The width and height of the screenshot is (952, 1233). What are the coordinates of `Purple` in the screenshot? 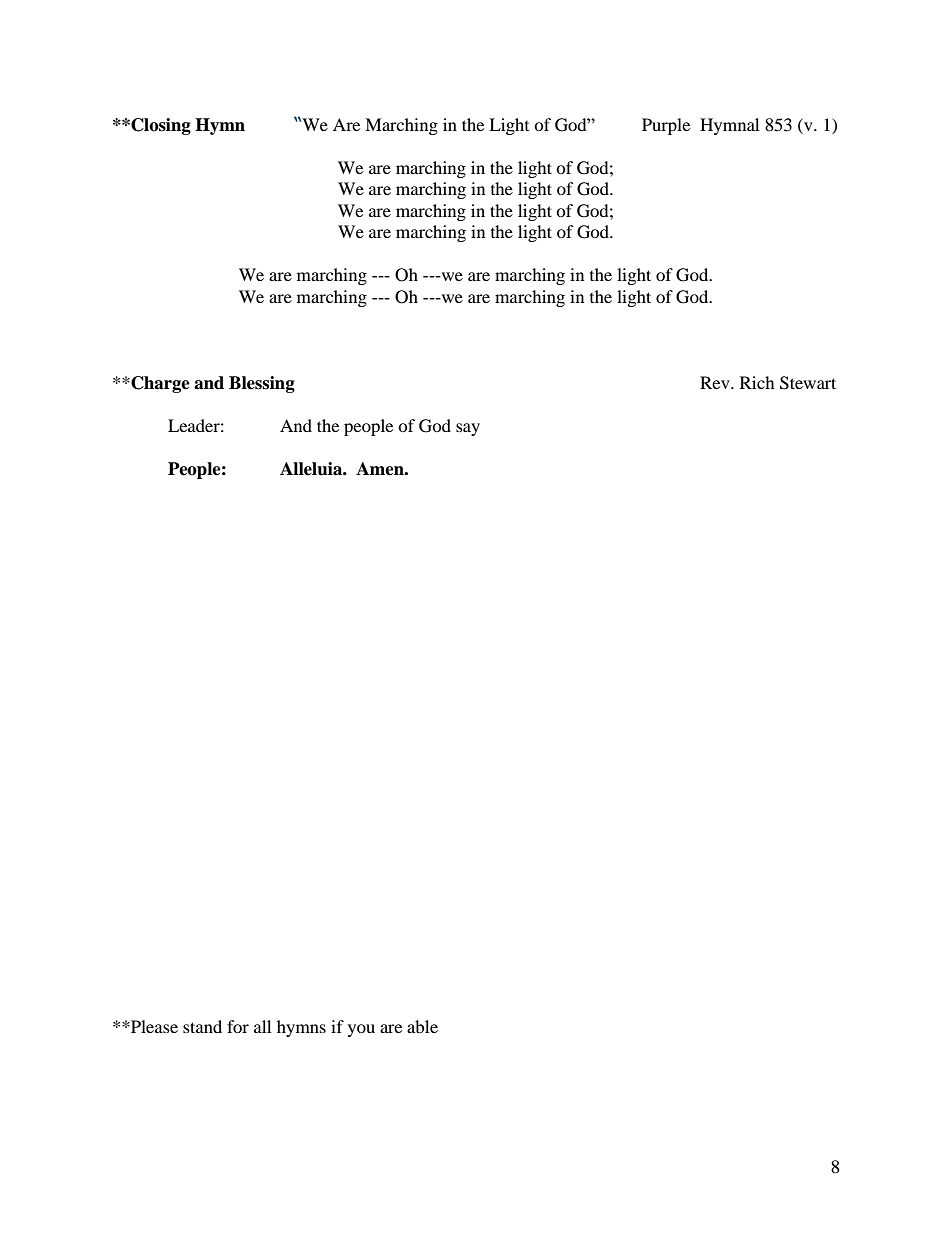 It's located at (666, 126).
